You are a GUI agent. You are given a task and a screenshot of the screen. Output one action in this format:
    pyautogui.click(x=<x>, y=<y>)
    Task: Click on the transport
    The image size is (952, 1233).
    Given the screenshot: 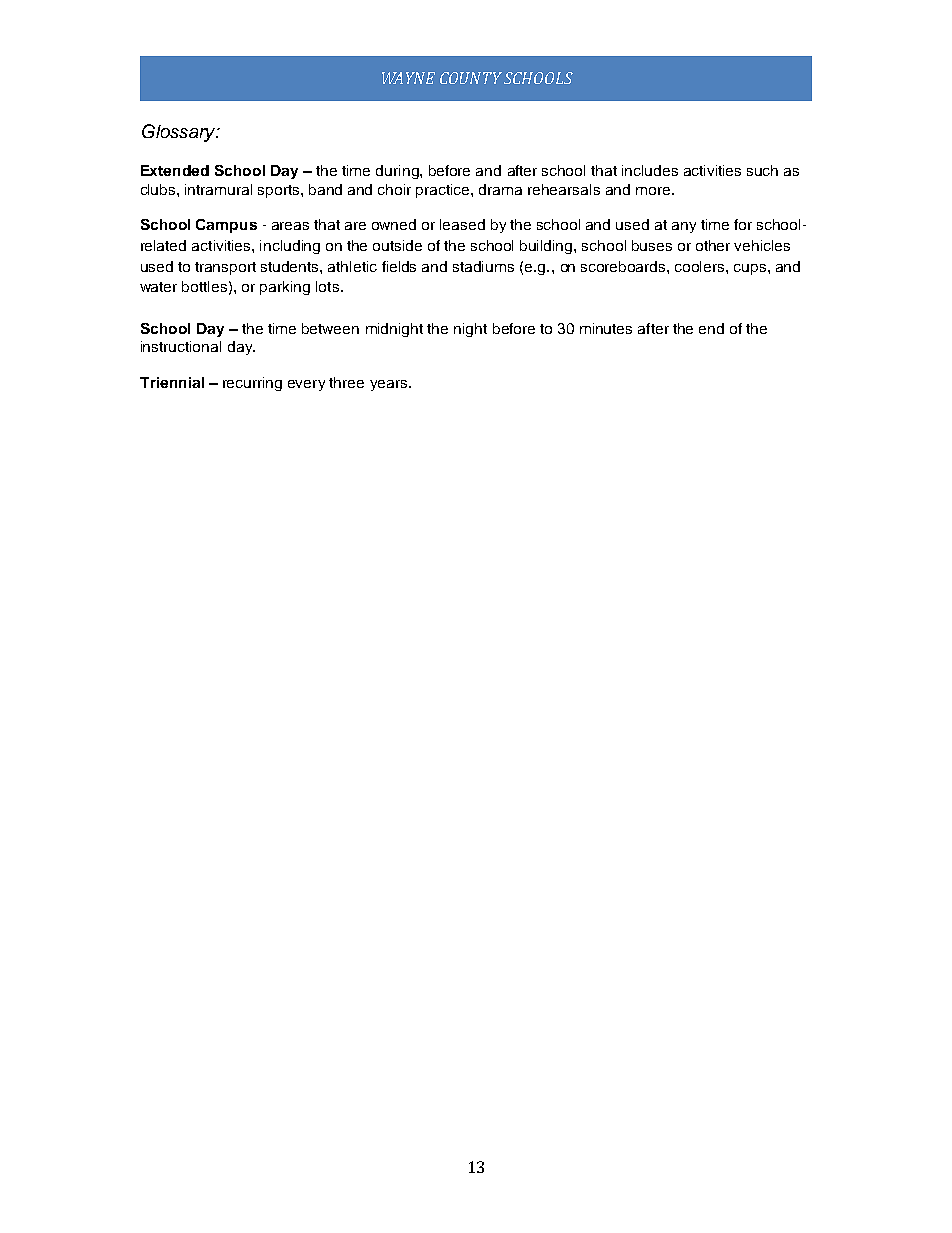 What is the action you would take?
    pyautogui.click(x=225, y=268)
